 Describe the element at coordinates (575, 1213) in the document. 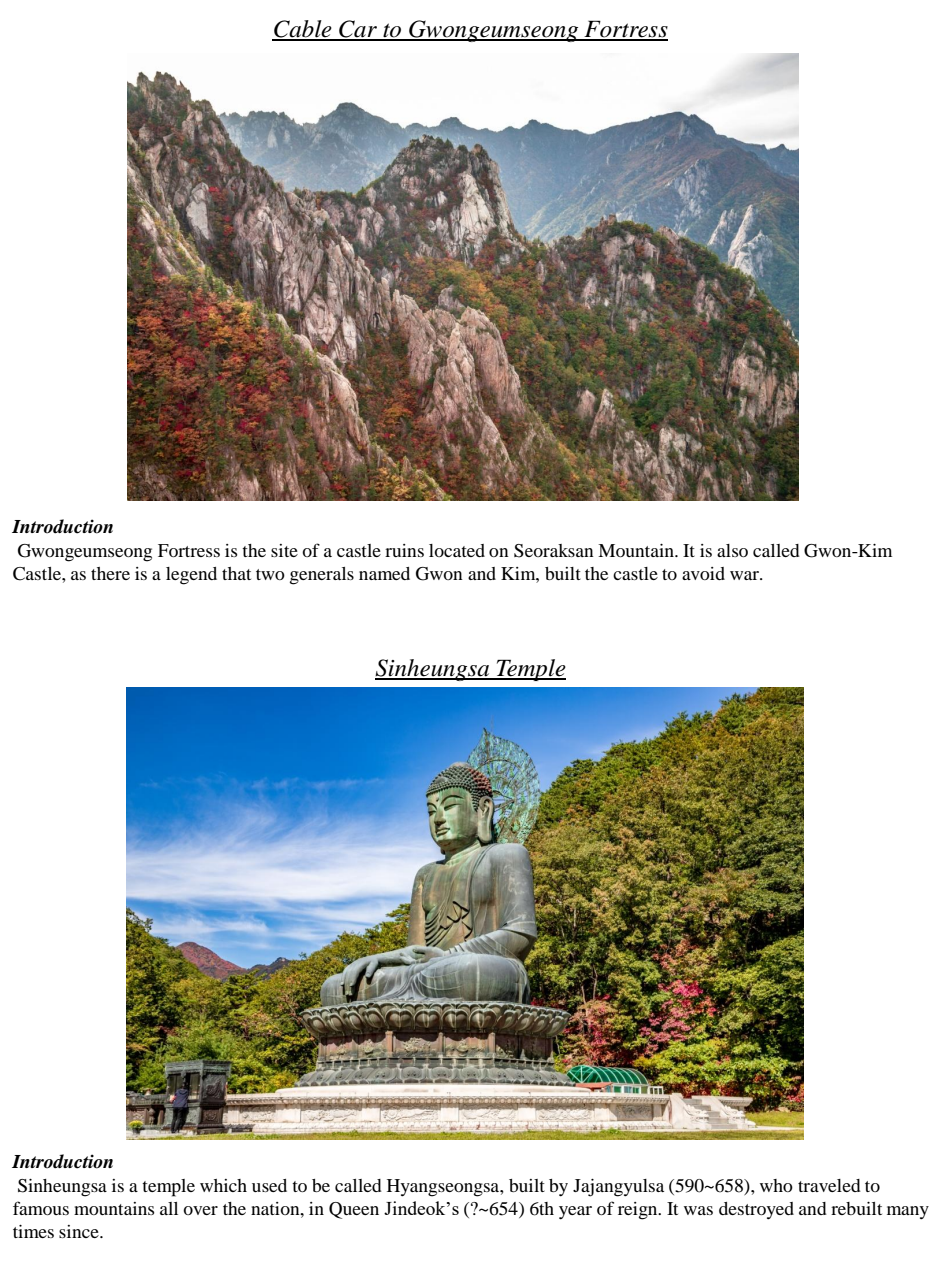

I see `year` at that location.
